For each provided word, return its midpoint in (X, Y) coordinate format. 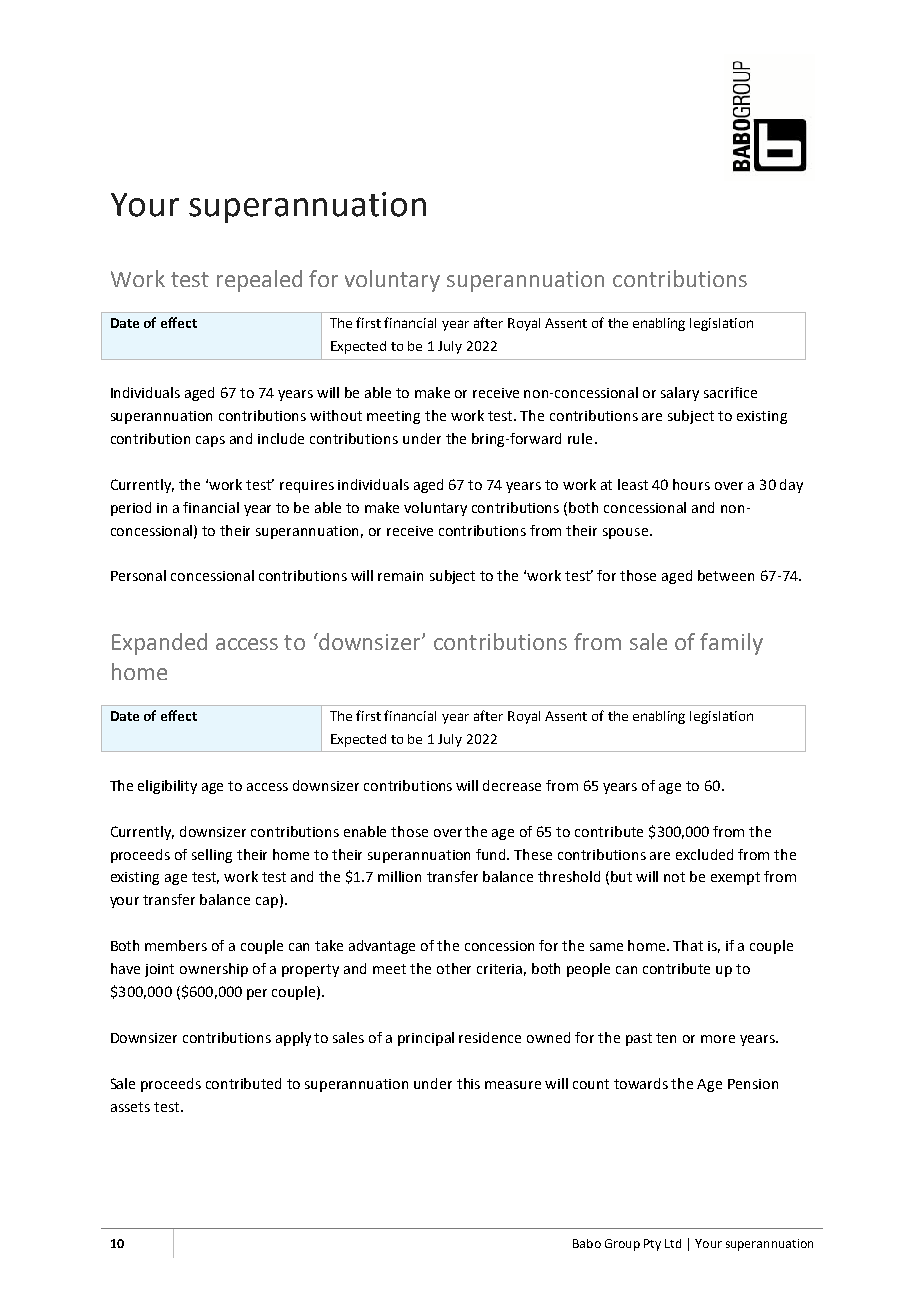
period (131, 509)
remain (400, 576)
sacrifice (730, 392)
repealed (259, 281)
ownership (214, 970)
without (336, 415)
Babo (587, 1243)
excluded (704, 854)
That (688, 945)
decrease (512, 785)
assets (130, 1107)
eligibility (167, 787)
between (726, 575)
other (454, 968)
